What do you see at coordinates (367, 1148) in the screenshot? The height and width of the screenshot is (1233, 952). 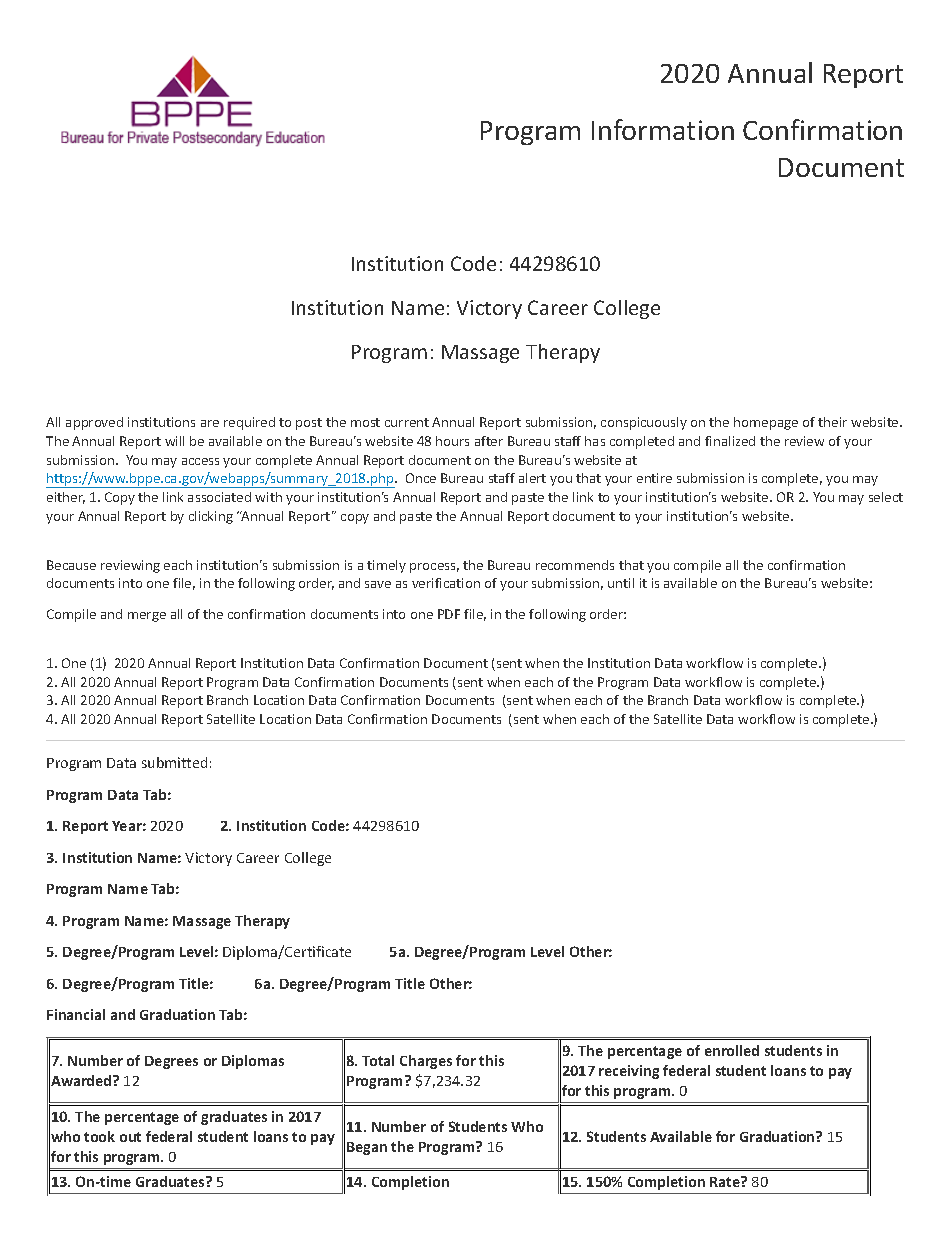 I see `Began` at bounding box center [367, 1148].
